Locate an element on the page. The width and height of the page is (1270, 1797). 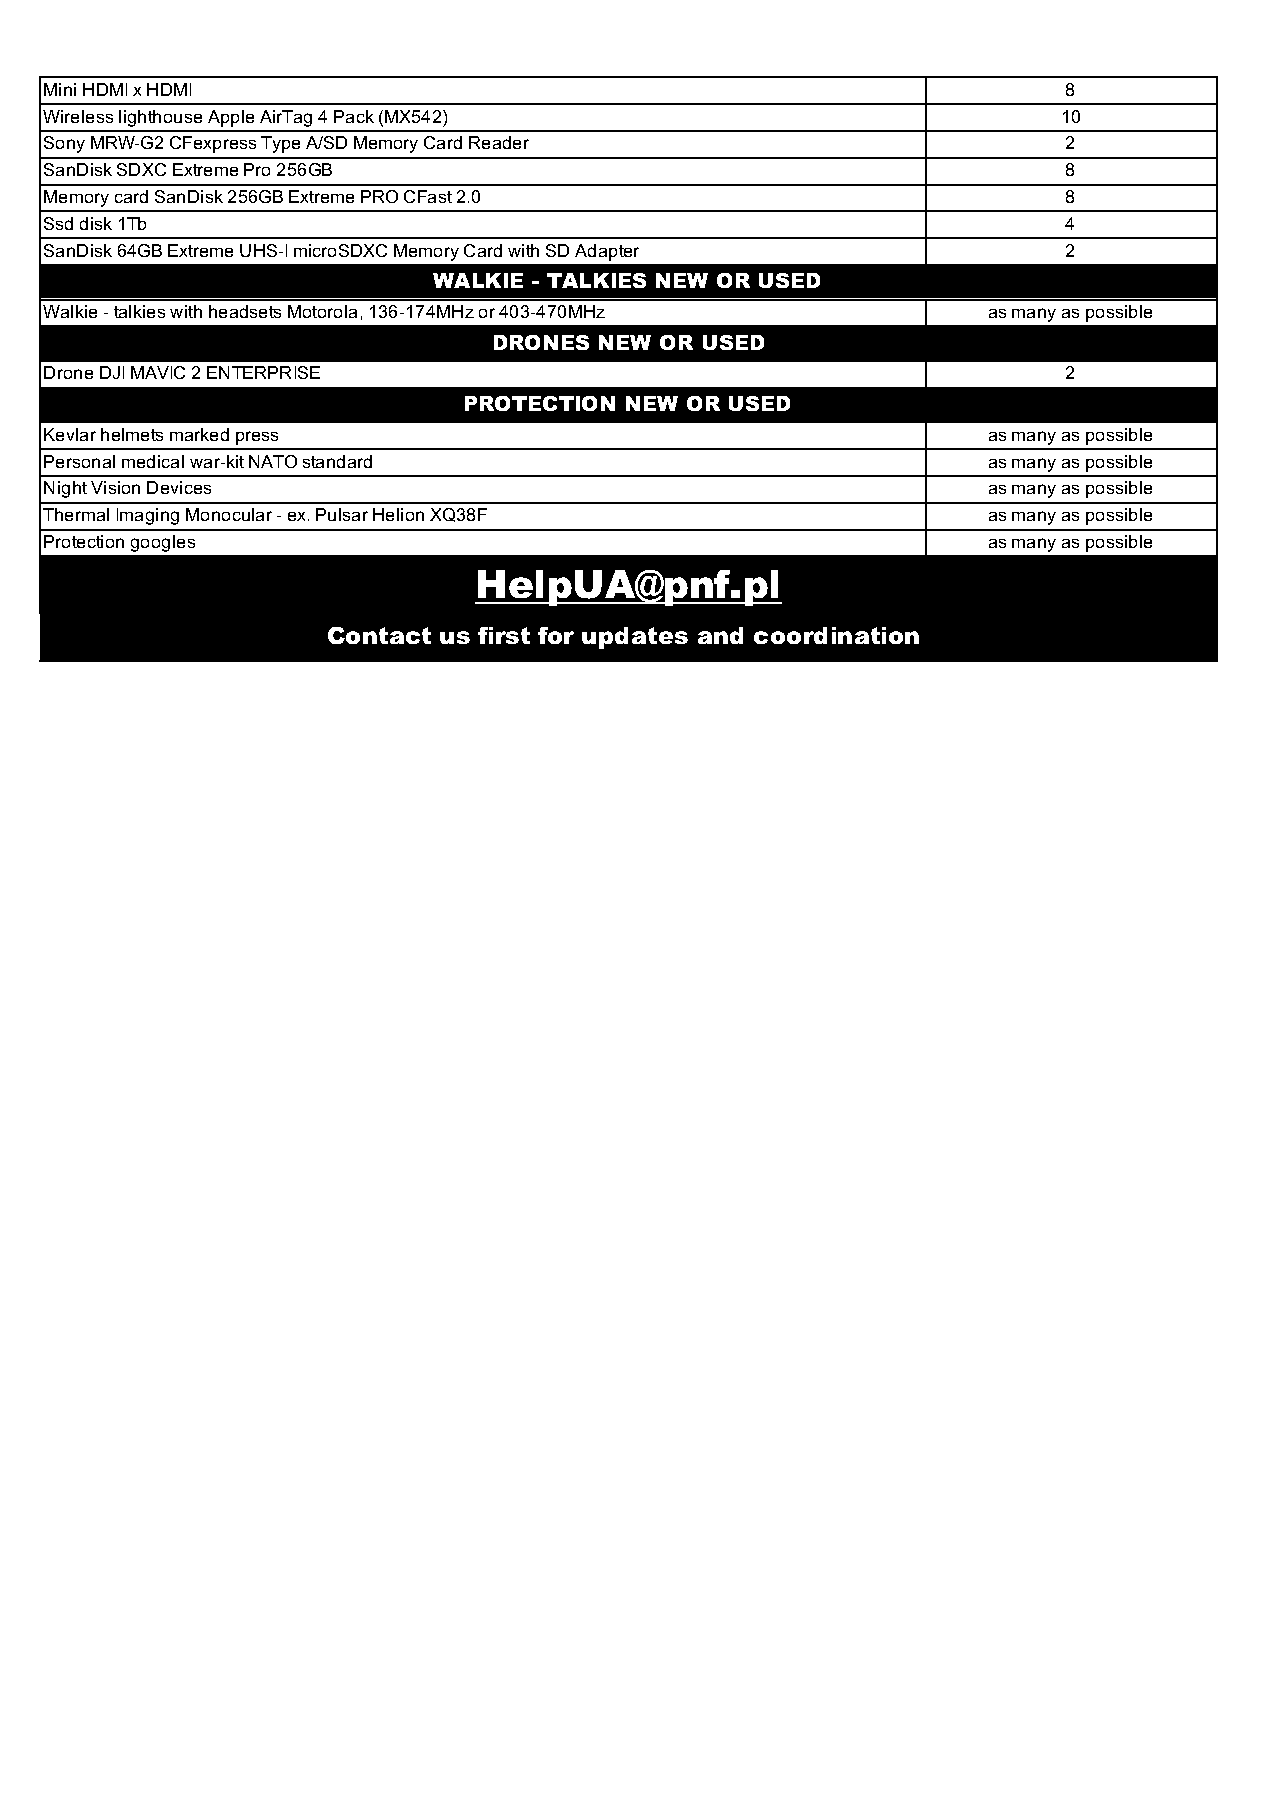
Pack is located at coordinates (354, 116).
